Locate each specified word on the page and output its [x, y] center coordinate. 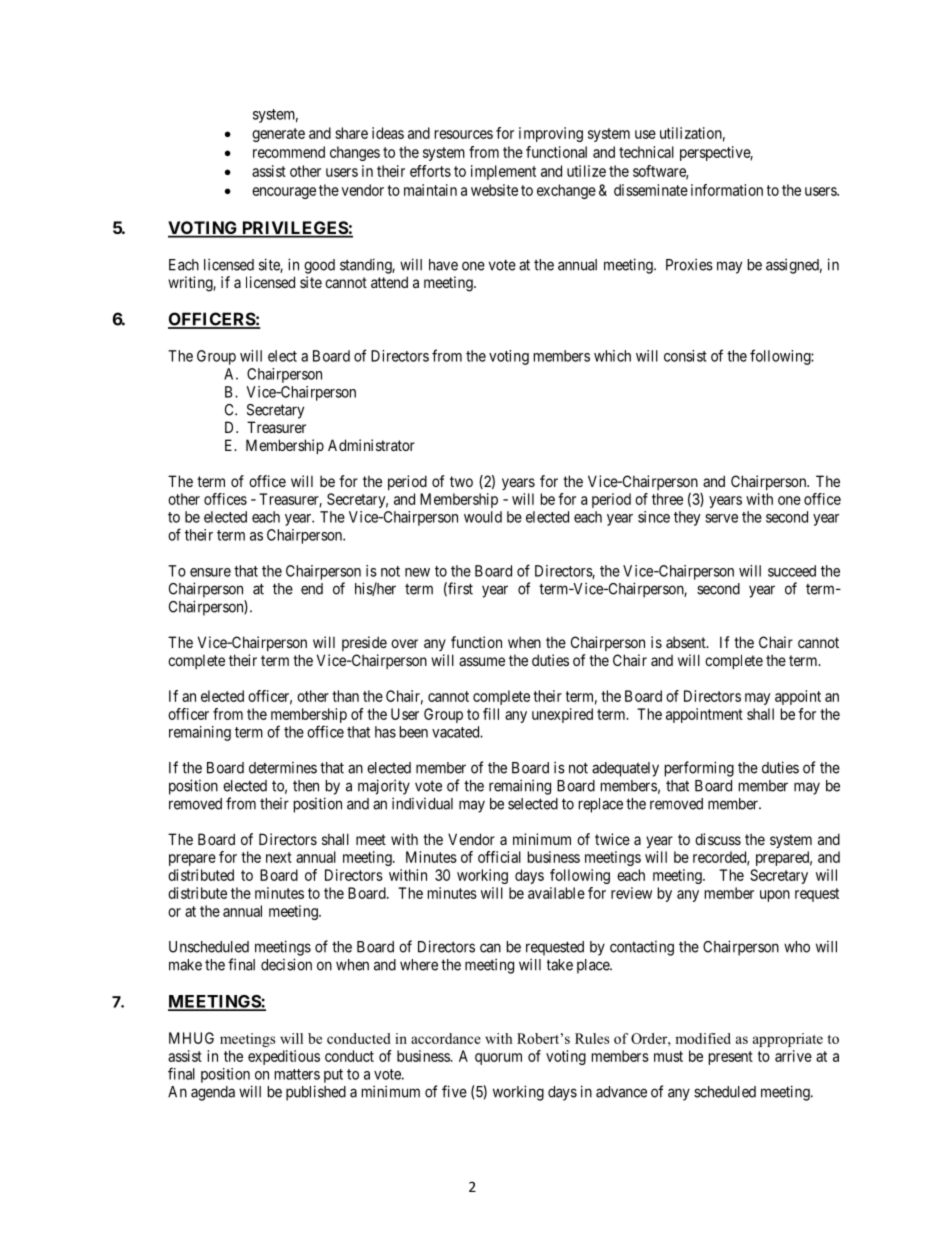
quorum [498, 1059]
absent [687, 642]
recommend [289, 152]
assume [482, 661]
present [731, 1058]
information [727, 190]
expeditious [284, 1057]
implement [503, 172]
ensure [210, 572]
